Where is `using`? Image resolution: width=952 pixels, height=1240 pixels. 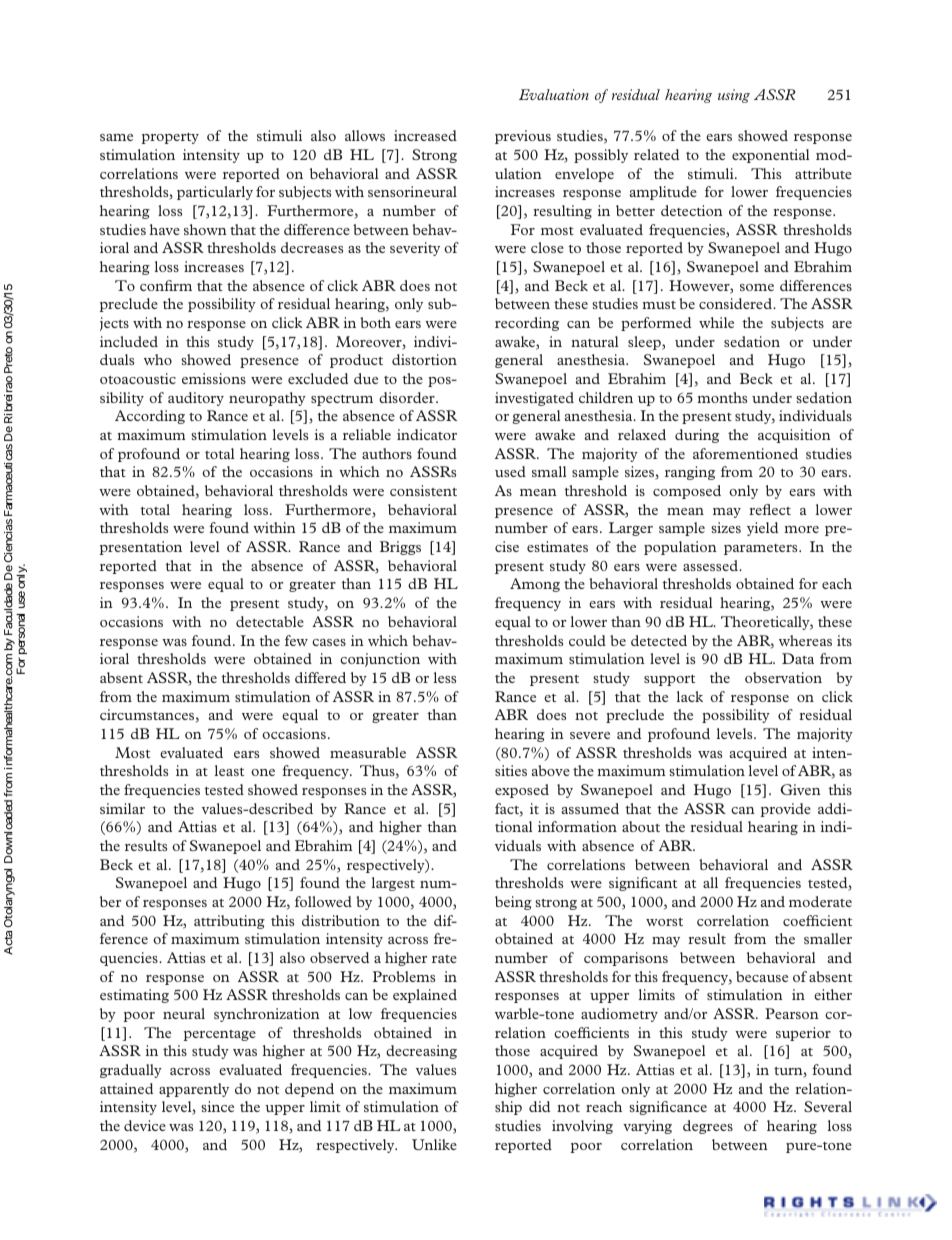
using is located at coordinates (734, 96).
